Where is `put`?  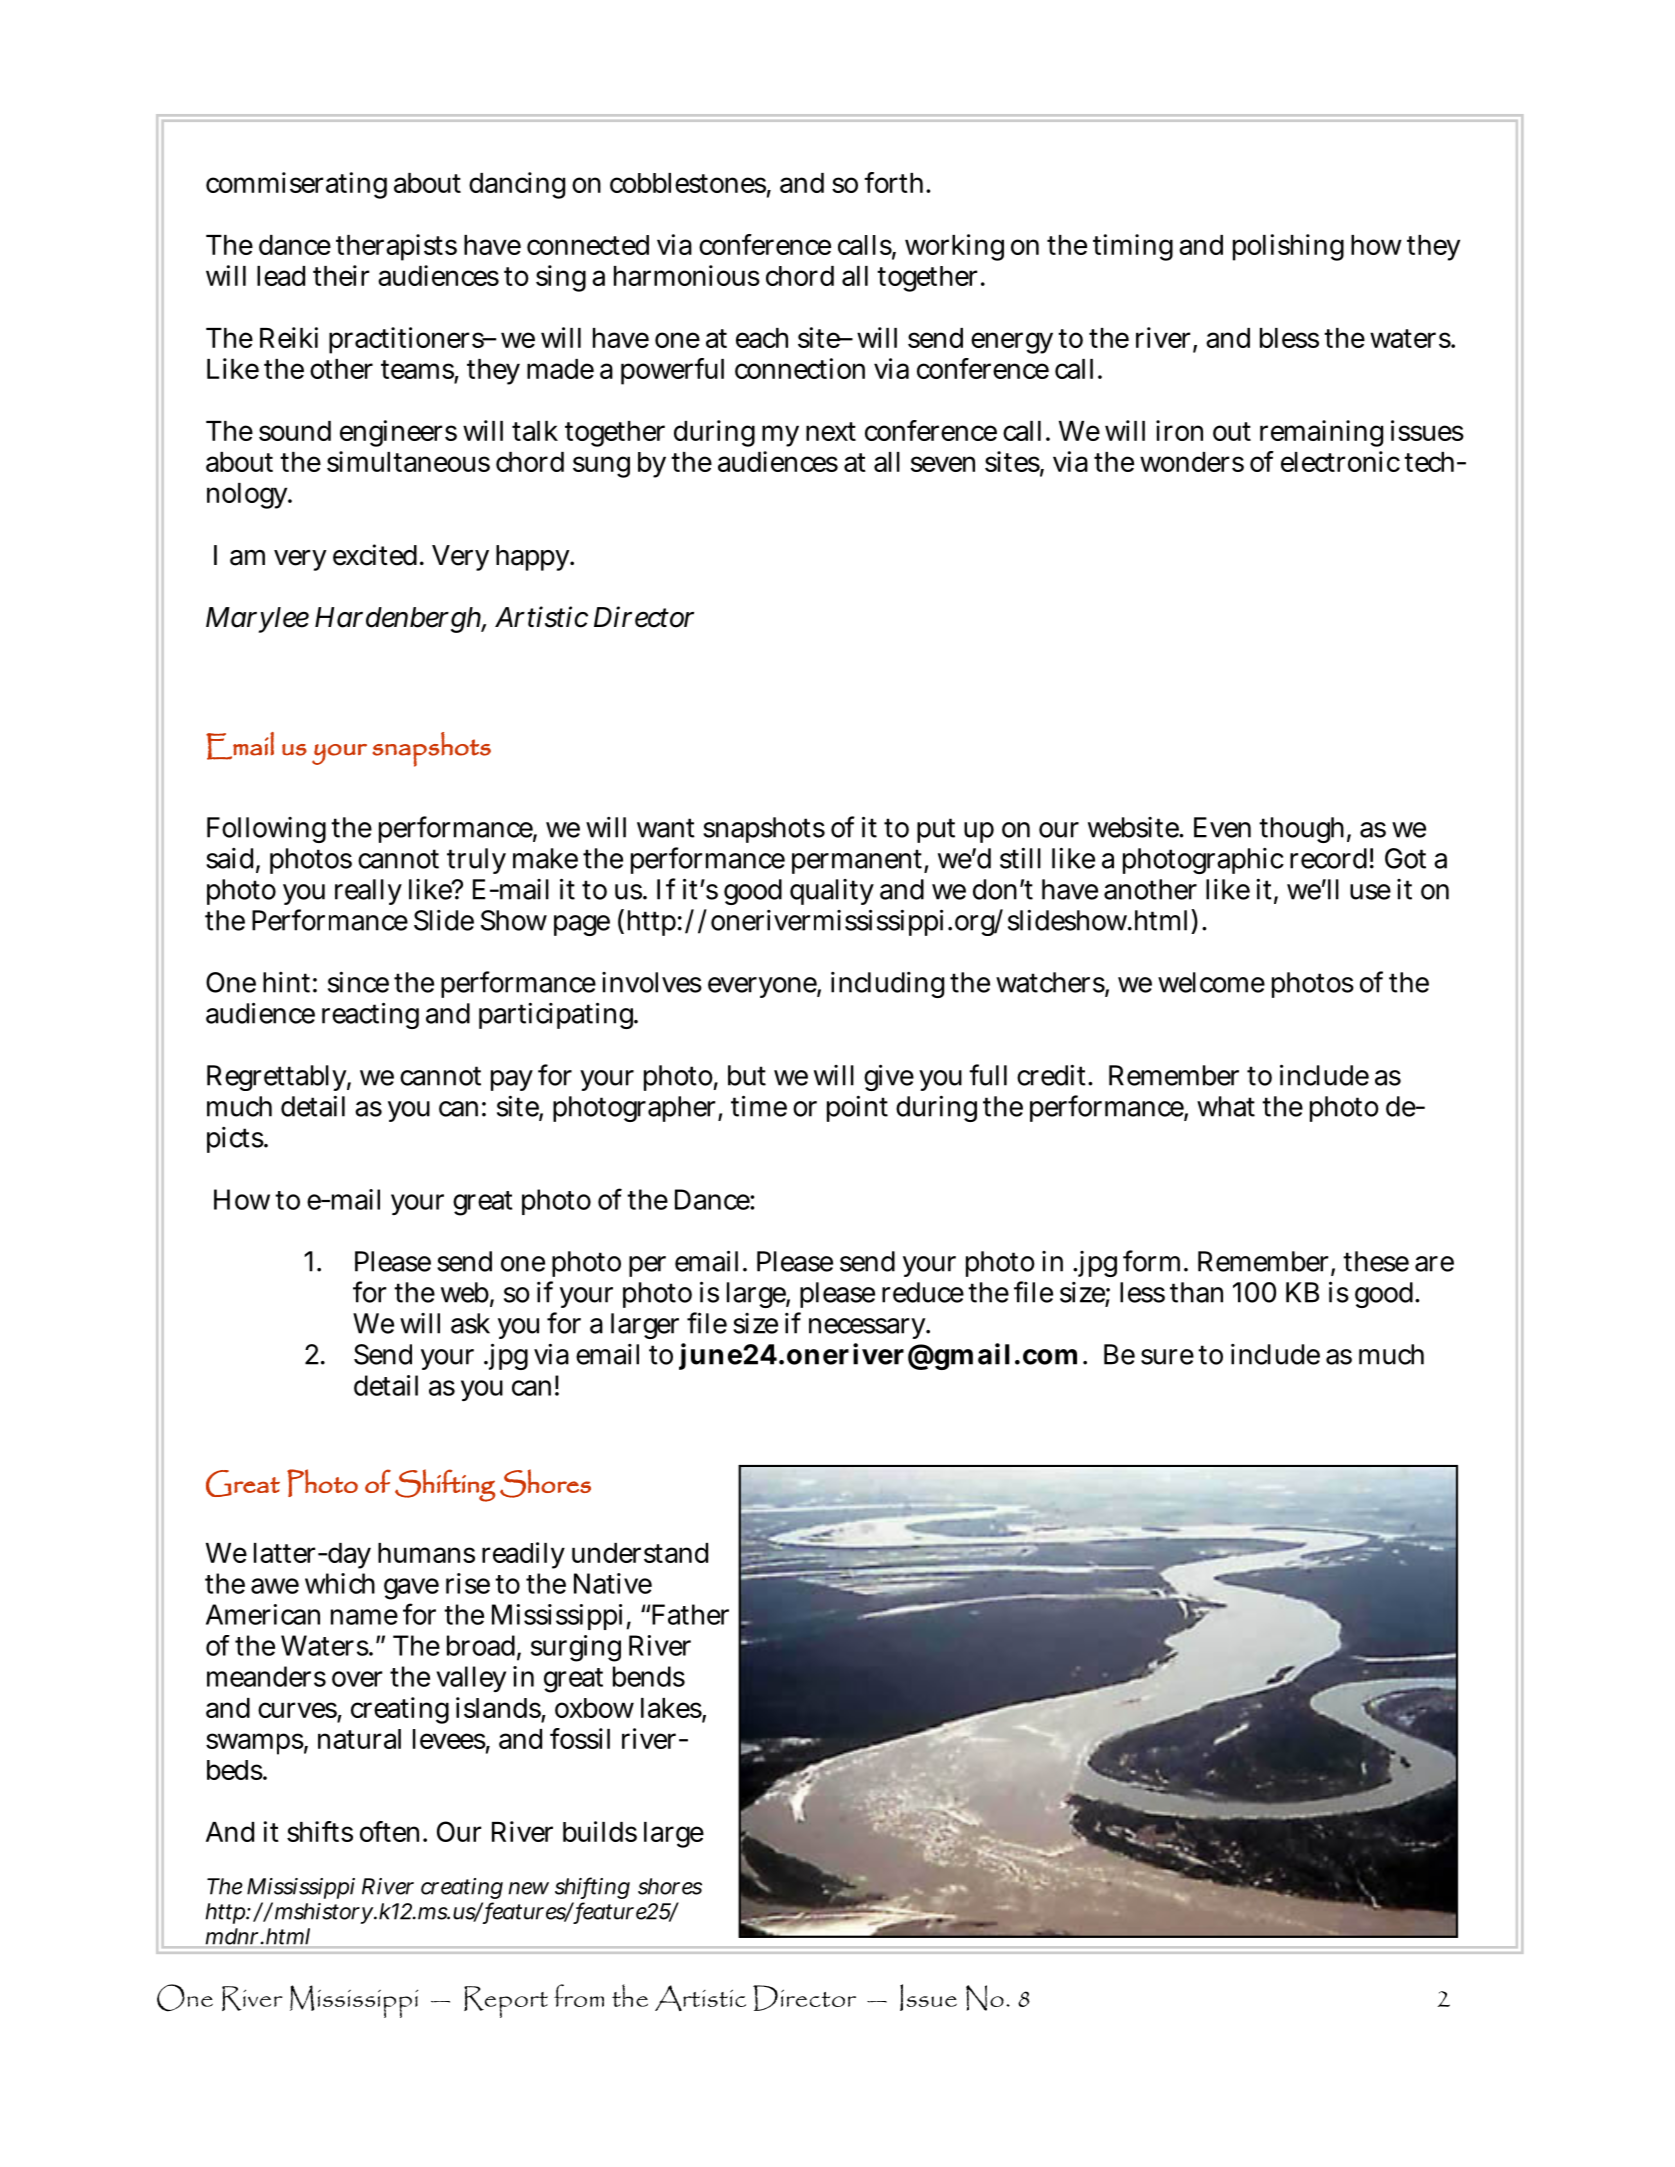
put is located at coordinates (936, 830).
